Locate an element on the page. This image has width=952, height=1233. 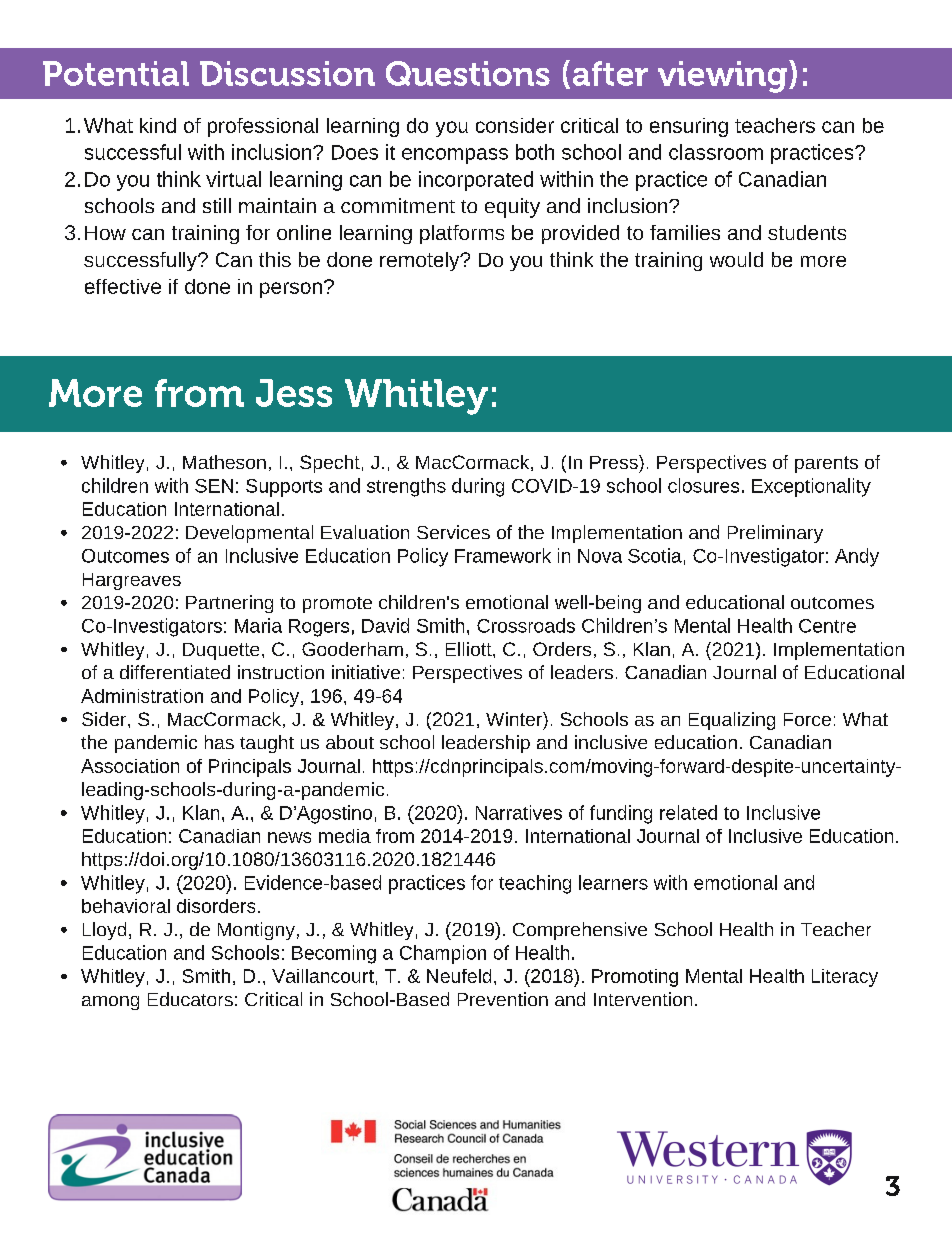
Literacy is located at coordinates (845, 978).
